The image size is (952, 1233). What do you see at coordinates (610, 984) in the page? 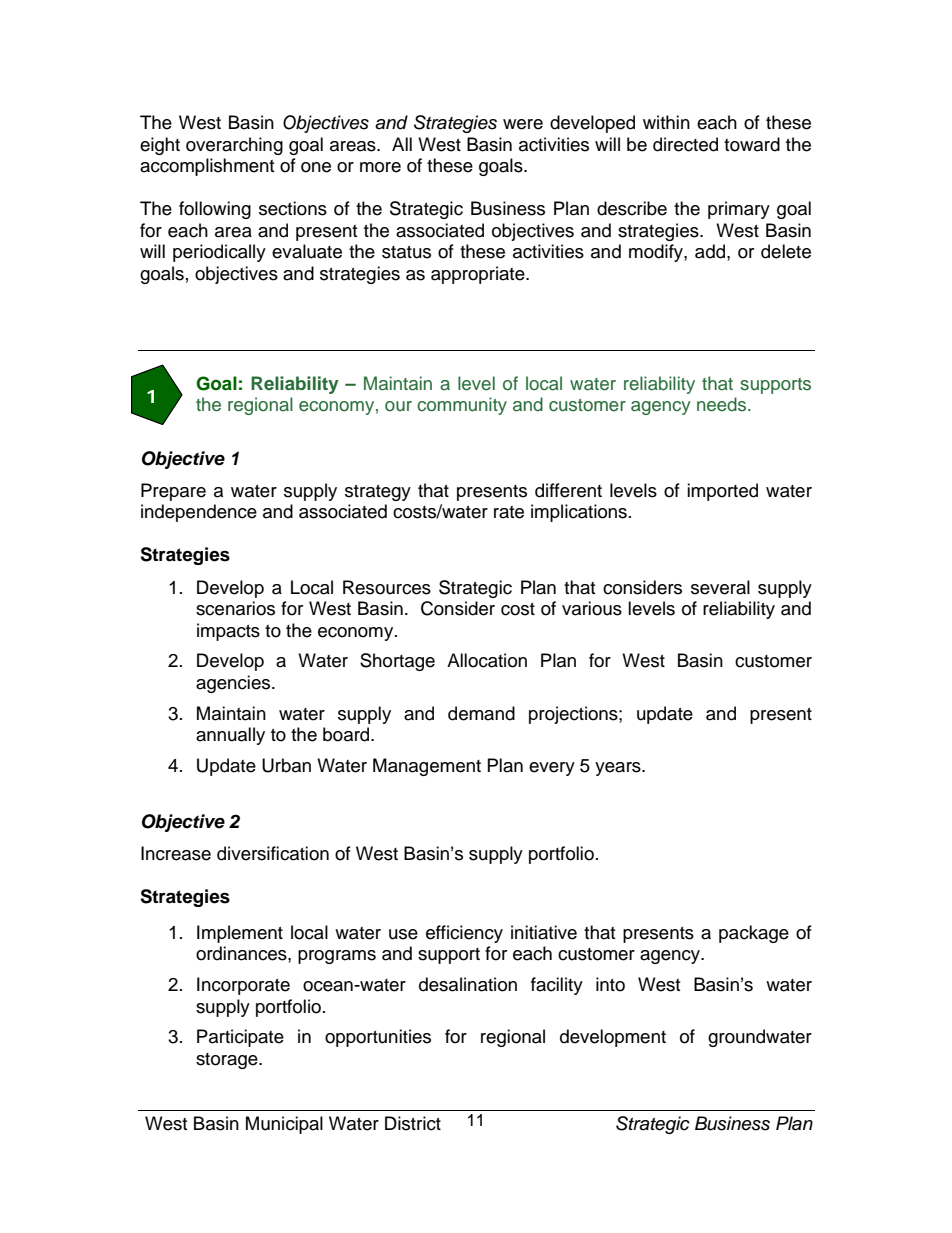
I see `into` at bounding box center [610, 984].
